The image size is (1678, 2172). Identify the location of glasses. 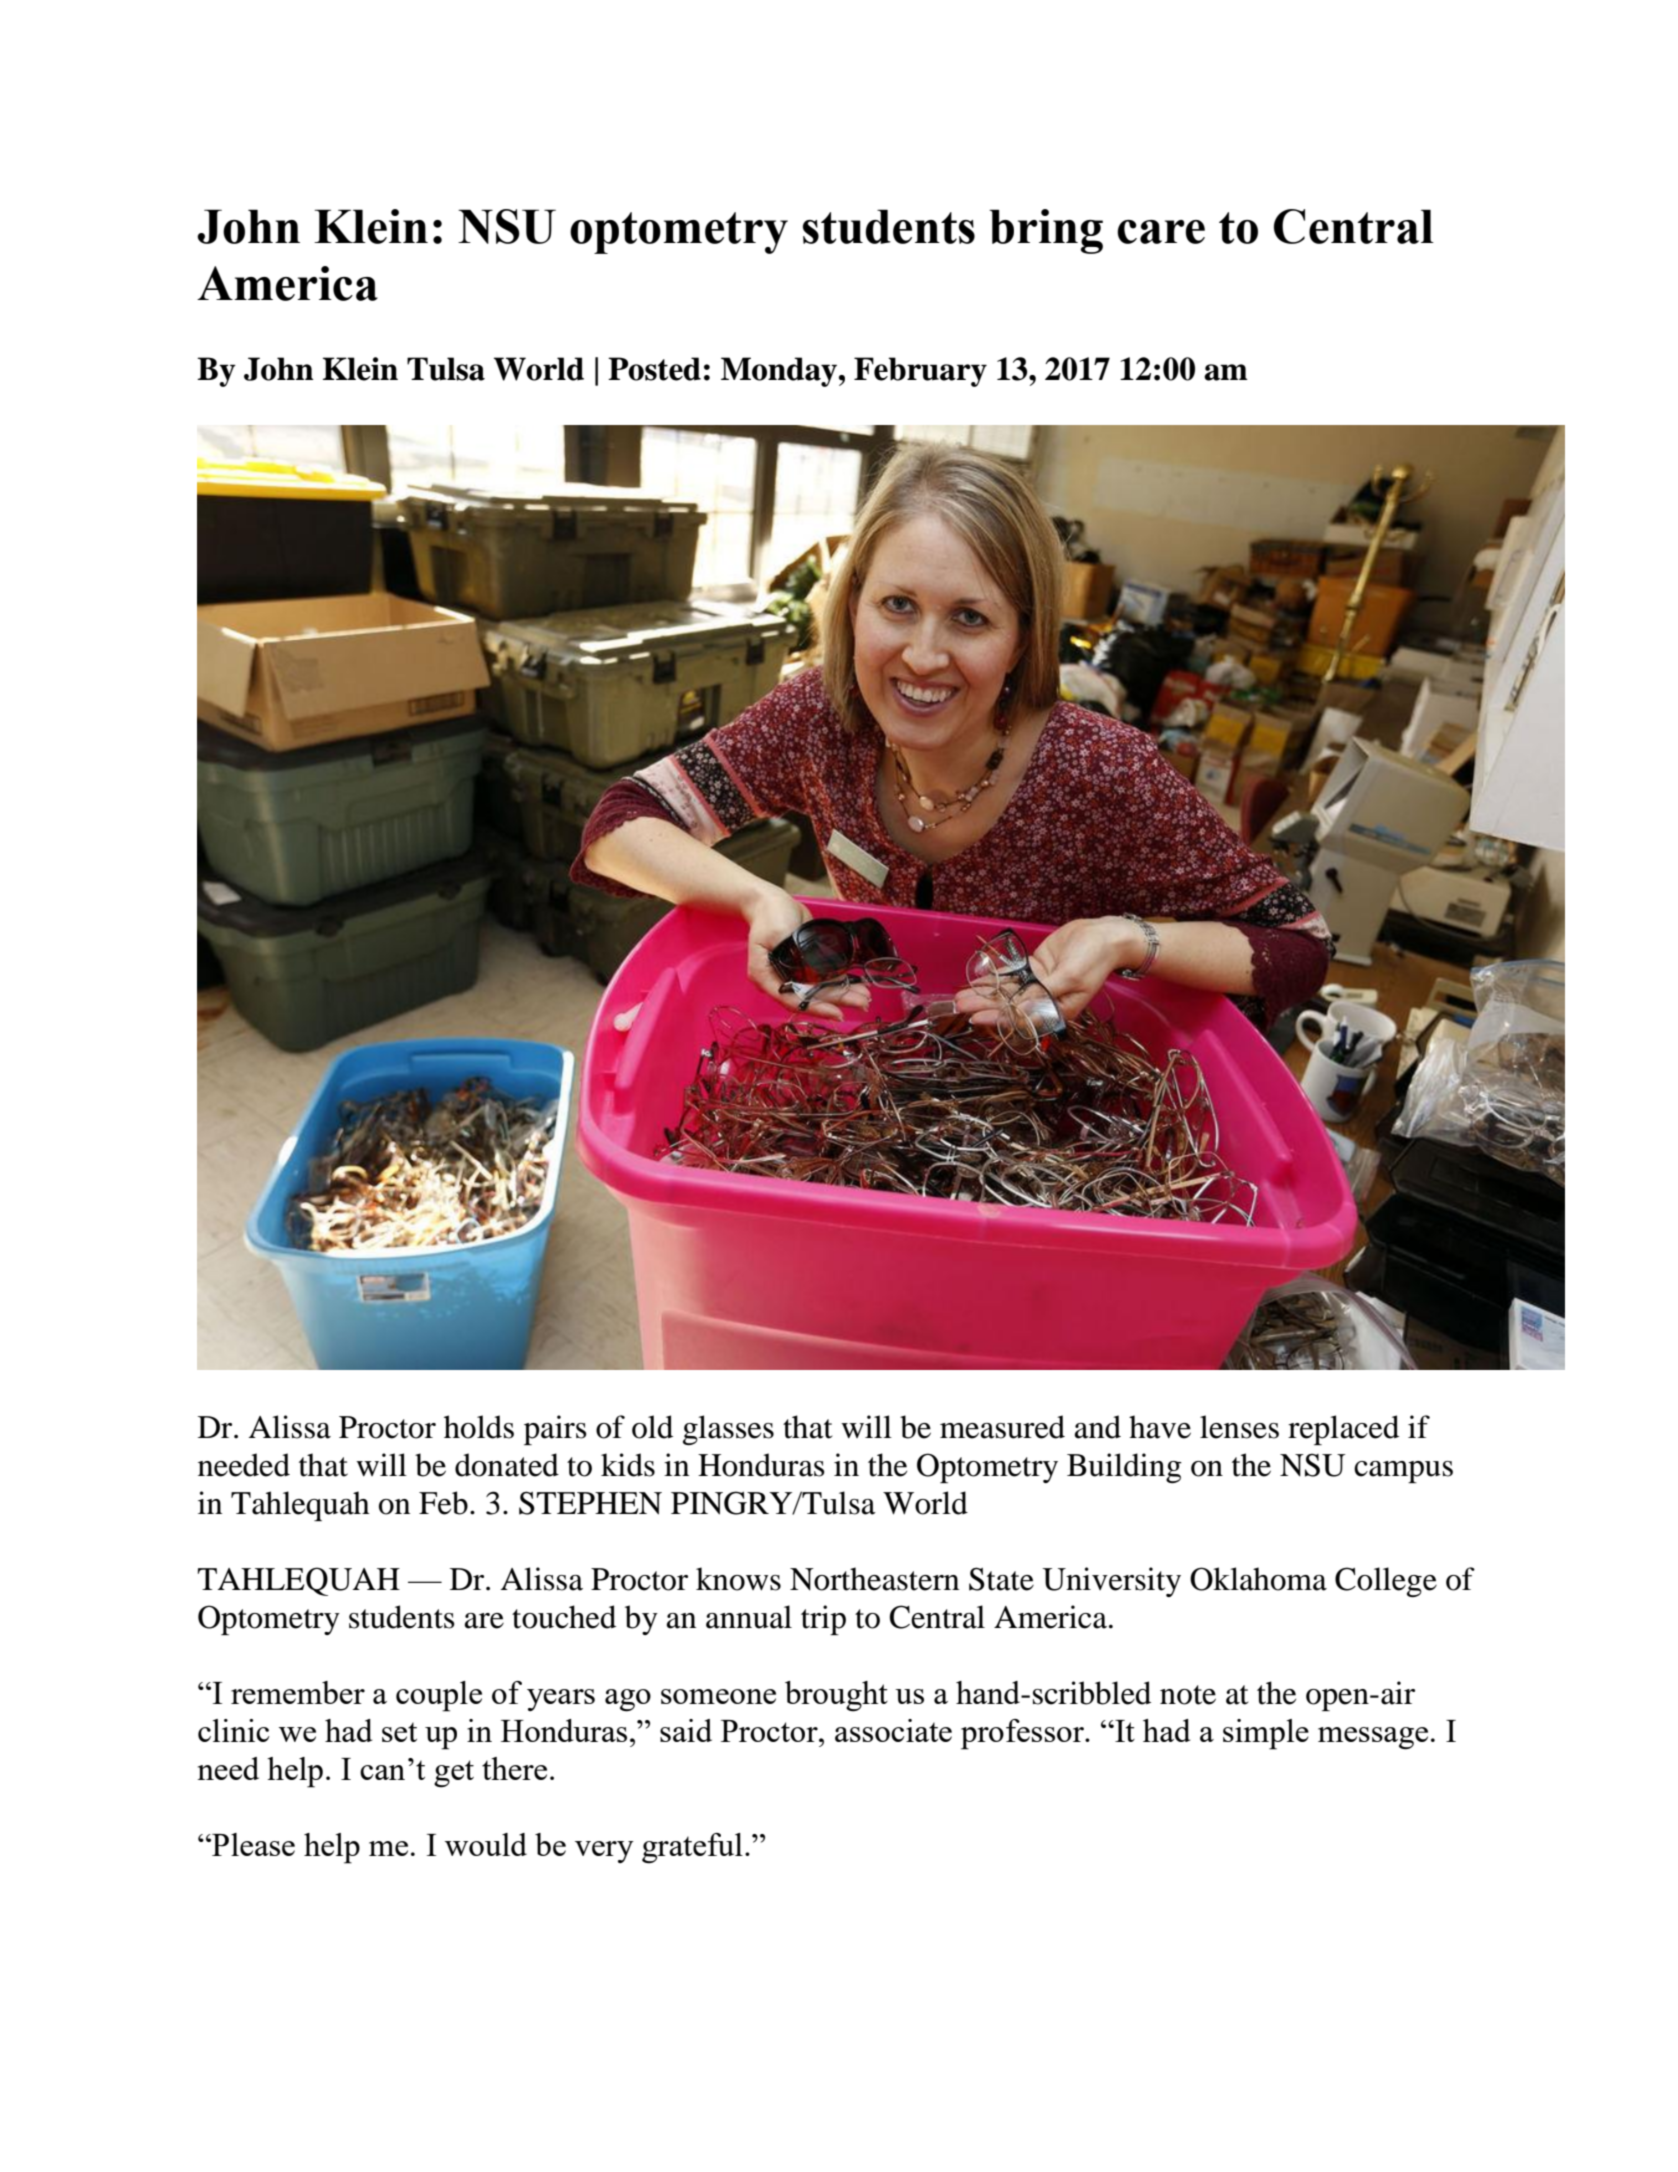
(728, 1430).
